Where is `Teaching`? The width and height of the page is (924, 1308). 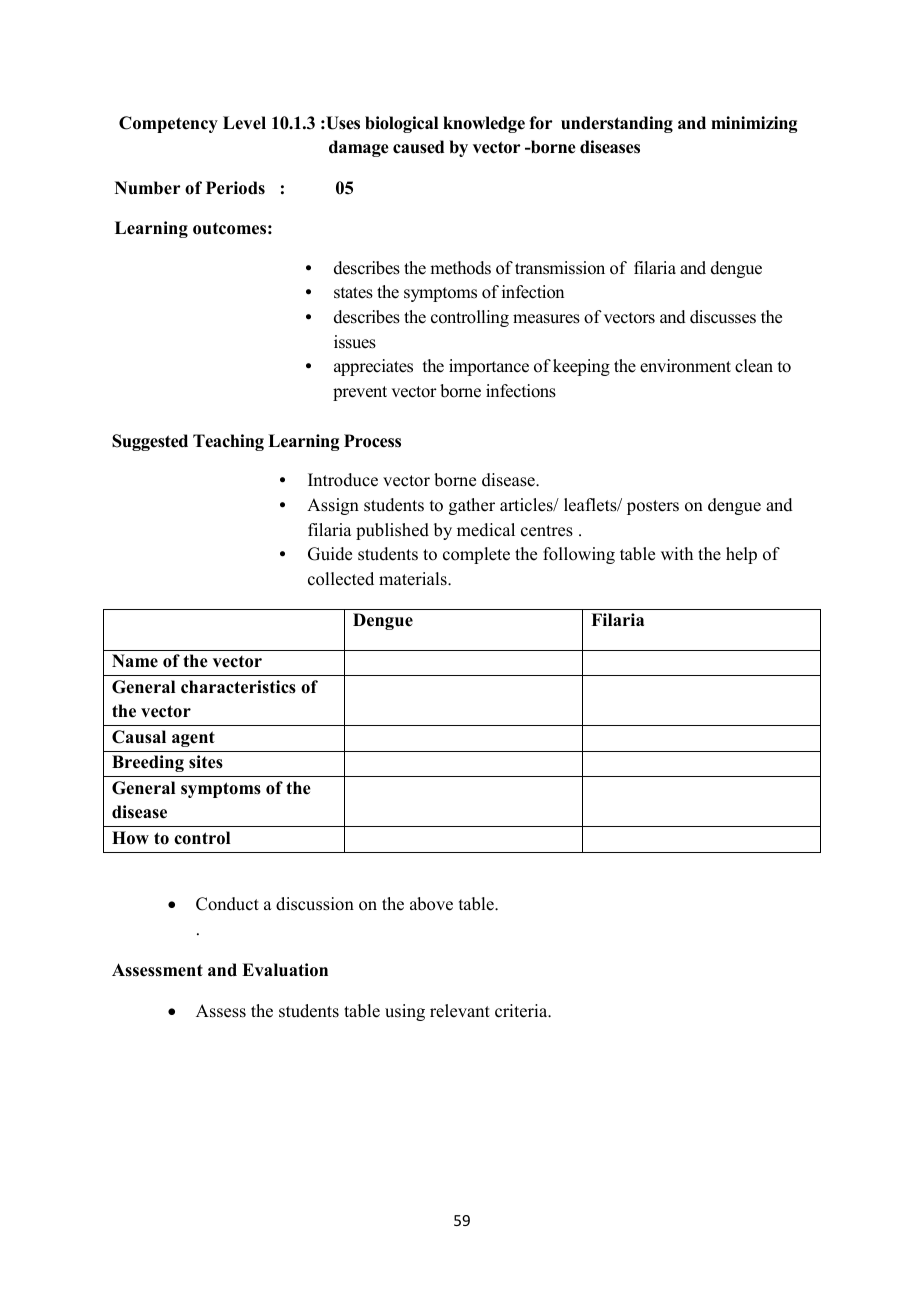 Teaching is located at coordinates (228, 442).
